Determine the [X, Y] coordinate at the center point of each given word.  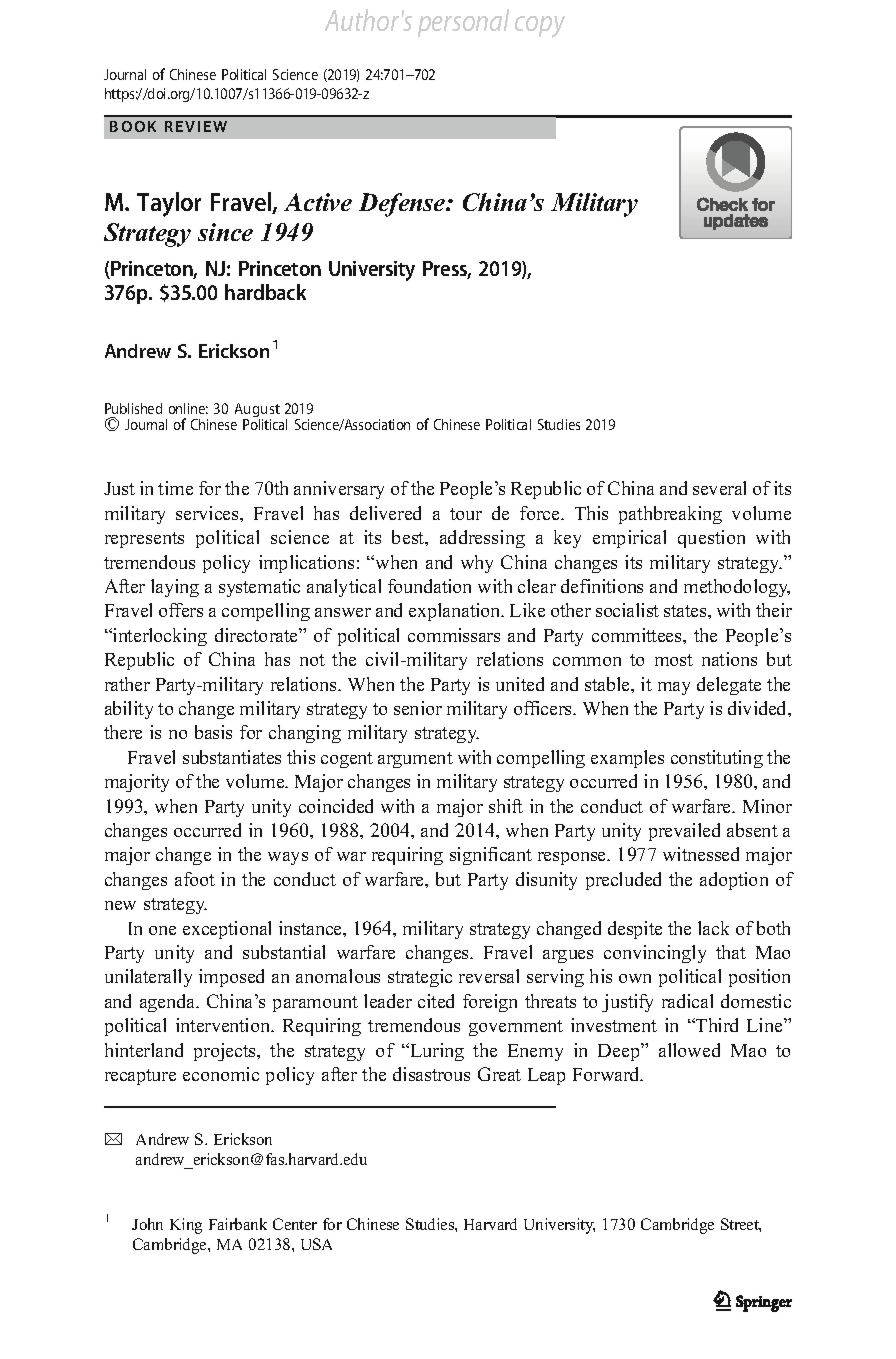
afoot [195, 879]
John [147, 1224]
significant [491, 856]
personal [463, 23]
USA [316, 1244]
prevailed [684, 832]
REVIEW [196, 126]
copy [540, 27]
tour [466, 514]
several [719, 488]
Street [741, 1225]
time [175, 488]
